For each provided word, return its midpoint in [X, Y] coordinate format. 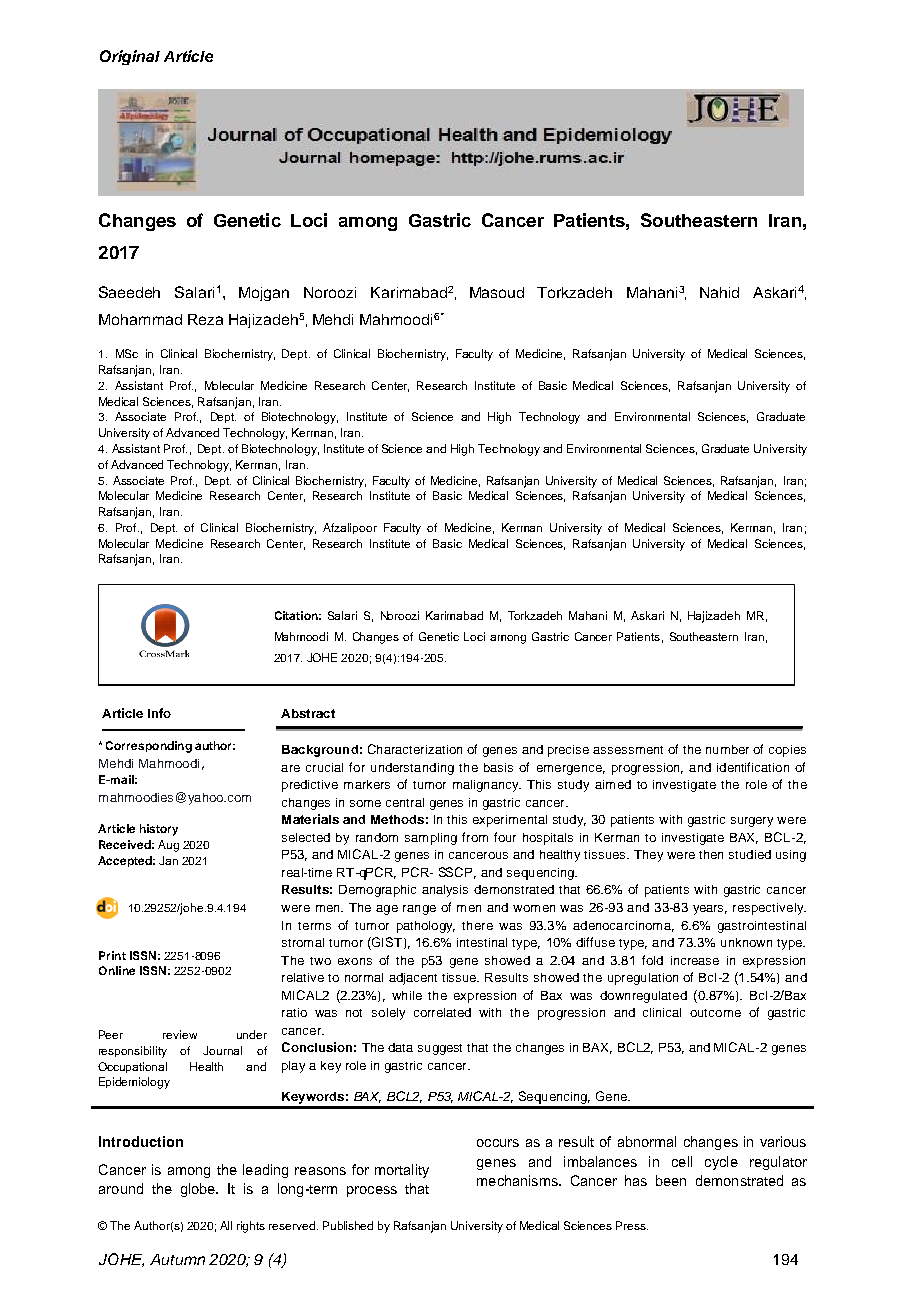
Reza [205, 319]
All [226, 1225]
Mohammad [140, 319]
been [671, 1180]
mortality [402, 1171]
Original [130, 57]
